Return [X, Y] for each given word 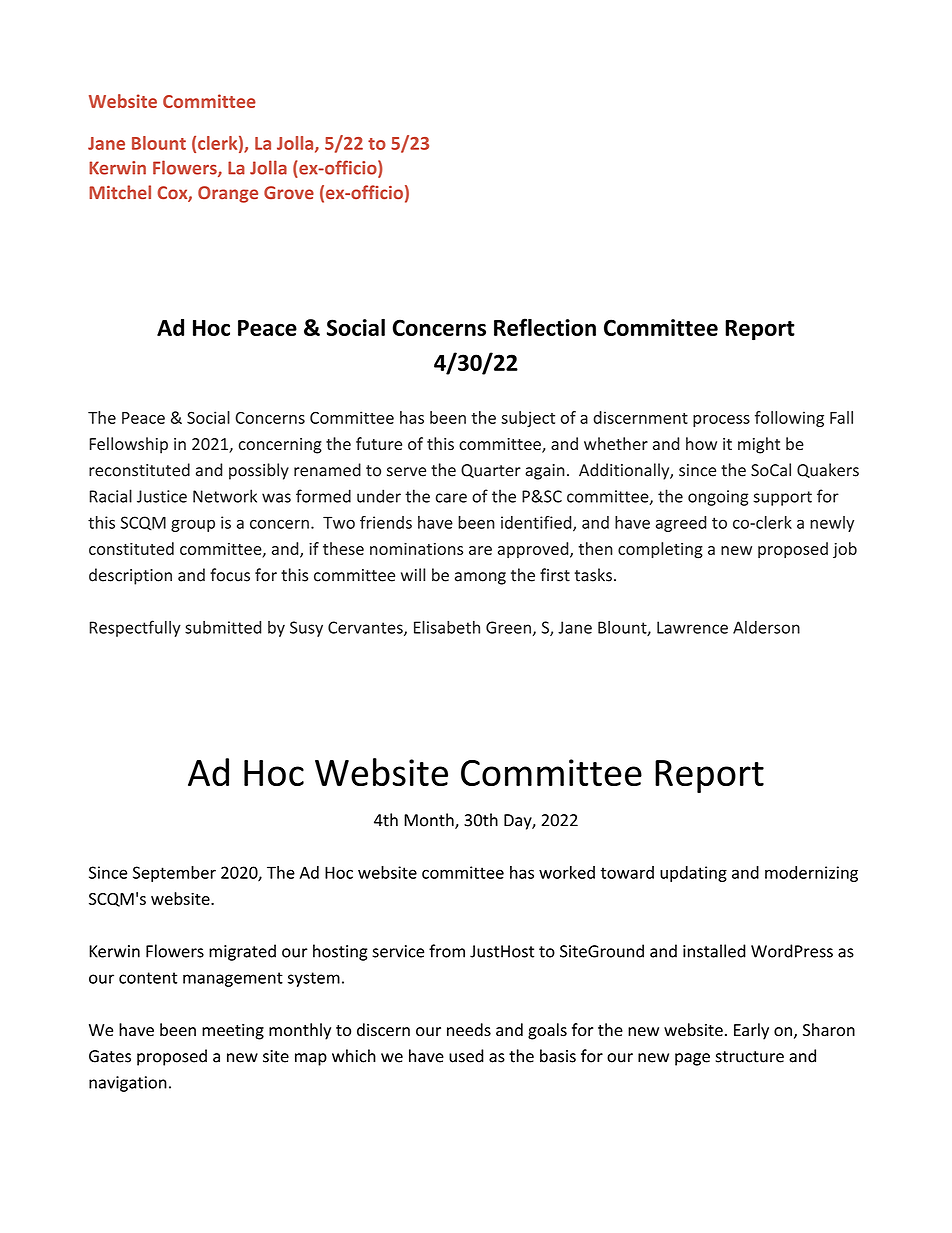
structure [749, 1057]
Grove [289, 192]
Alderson [766, 627]
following [789, 419]
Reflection [545, 327]
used [466, 1056]
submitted [223, 627]
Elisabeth [447, 627]
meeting [233, 1032]
